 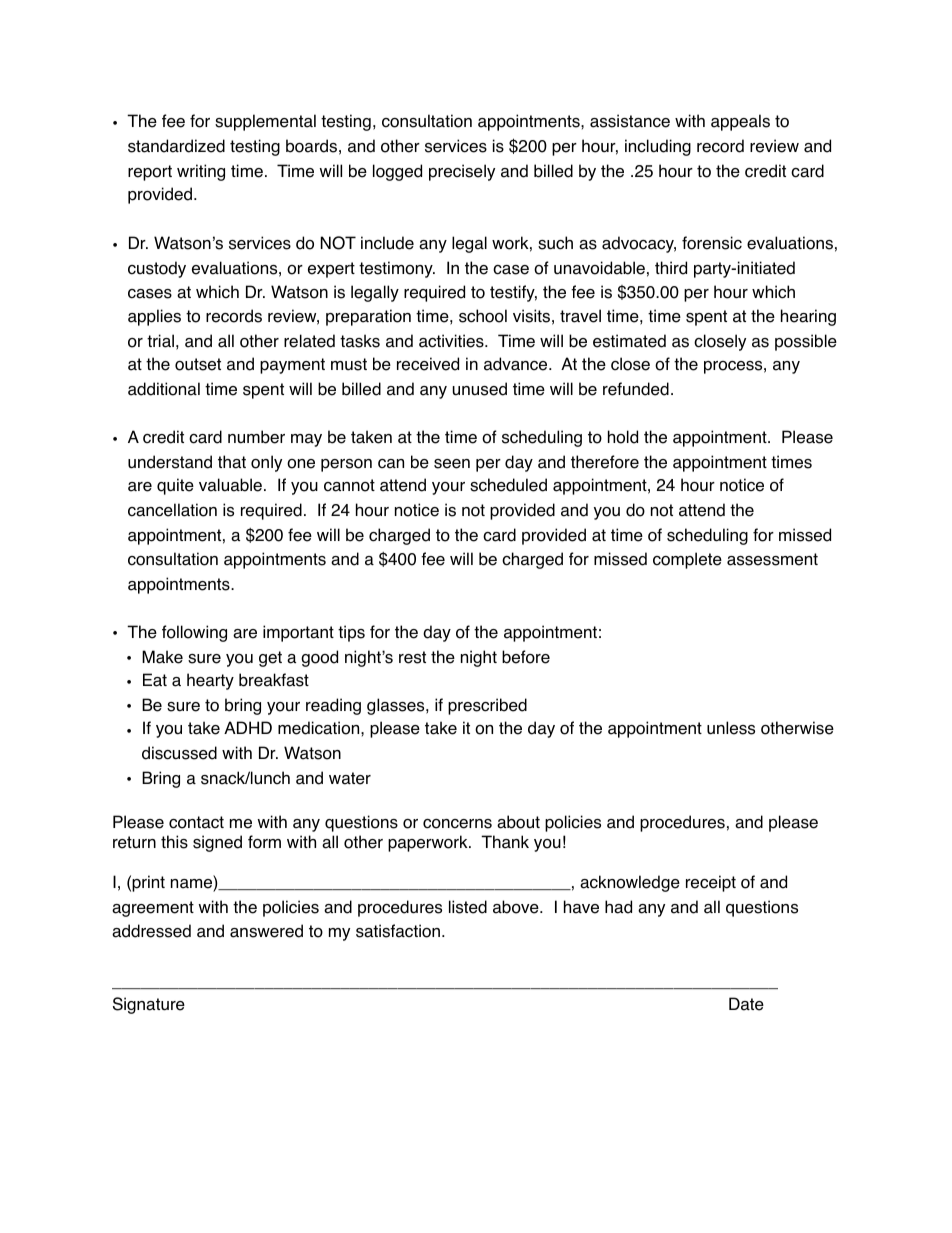 What do you see at coordinates (172, 510) in the image?
I see `cancellation` at bounding box center [172, 510].
